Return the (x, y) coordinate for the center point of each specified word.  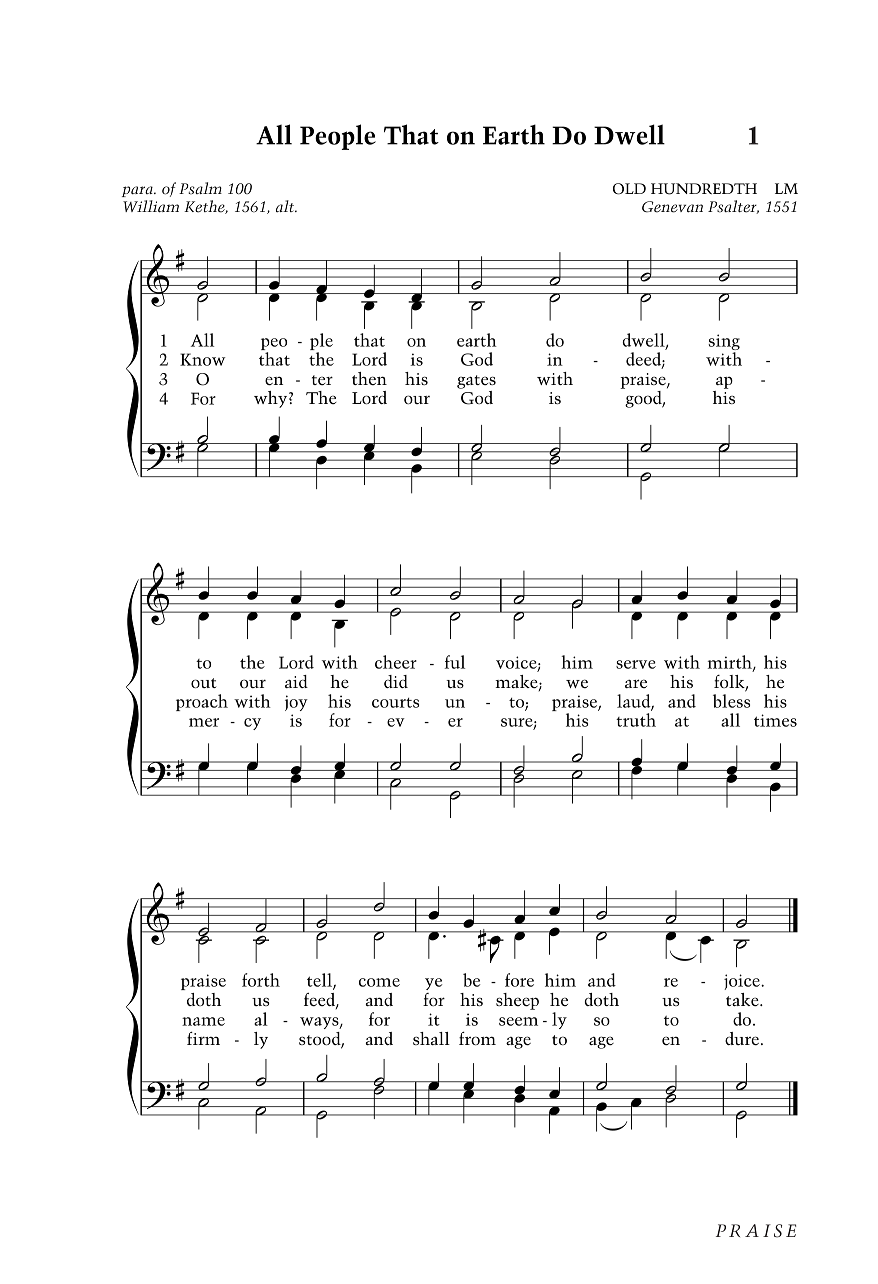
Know (203, 359)
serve (636, 664)
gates (476, 382)
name (203, 1021)
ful (454, 662)
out (203, 683)
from (477, 1038)
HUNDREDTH (704, 189)
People (338, 137)
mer (204, 722)
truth (636, 720)
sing (724, 342)
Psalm (200, 188)
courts (395, 703)
